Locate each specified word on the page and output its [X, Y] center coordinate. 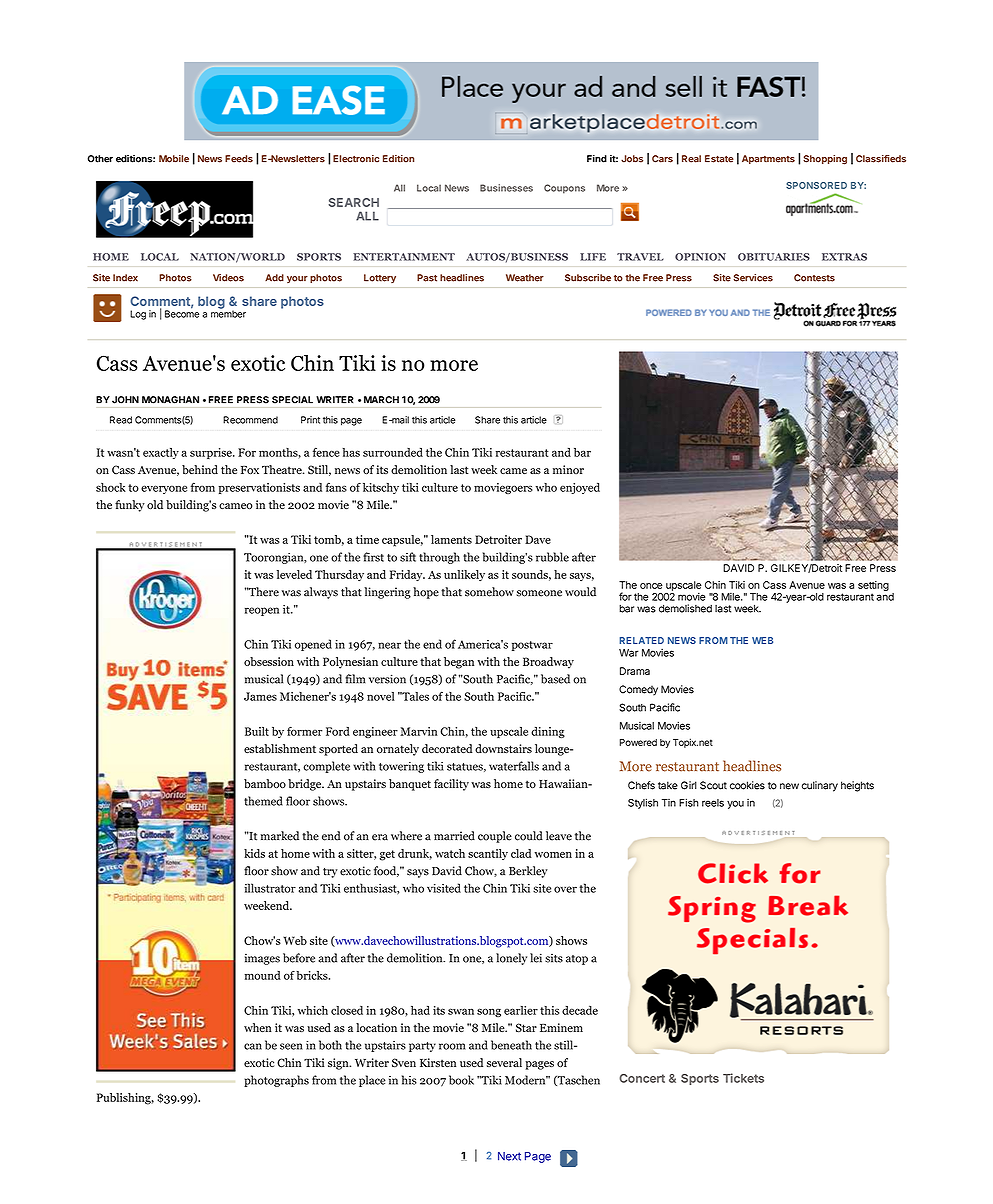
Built [257, 731]
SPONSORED [816, 185]
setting [873, 587]
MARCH [381, 400]
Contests [814, 278]
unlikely [464, 576]
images [262, 959]
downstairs [503, 748]
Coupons [564, 189]
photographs [276, 1081]
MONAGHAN [170, 400]
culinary [820, 786]
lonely [511, 959]
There [263, 592]
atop [577, 960]
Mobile [174, 159]
